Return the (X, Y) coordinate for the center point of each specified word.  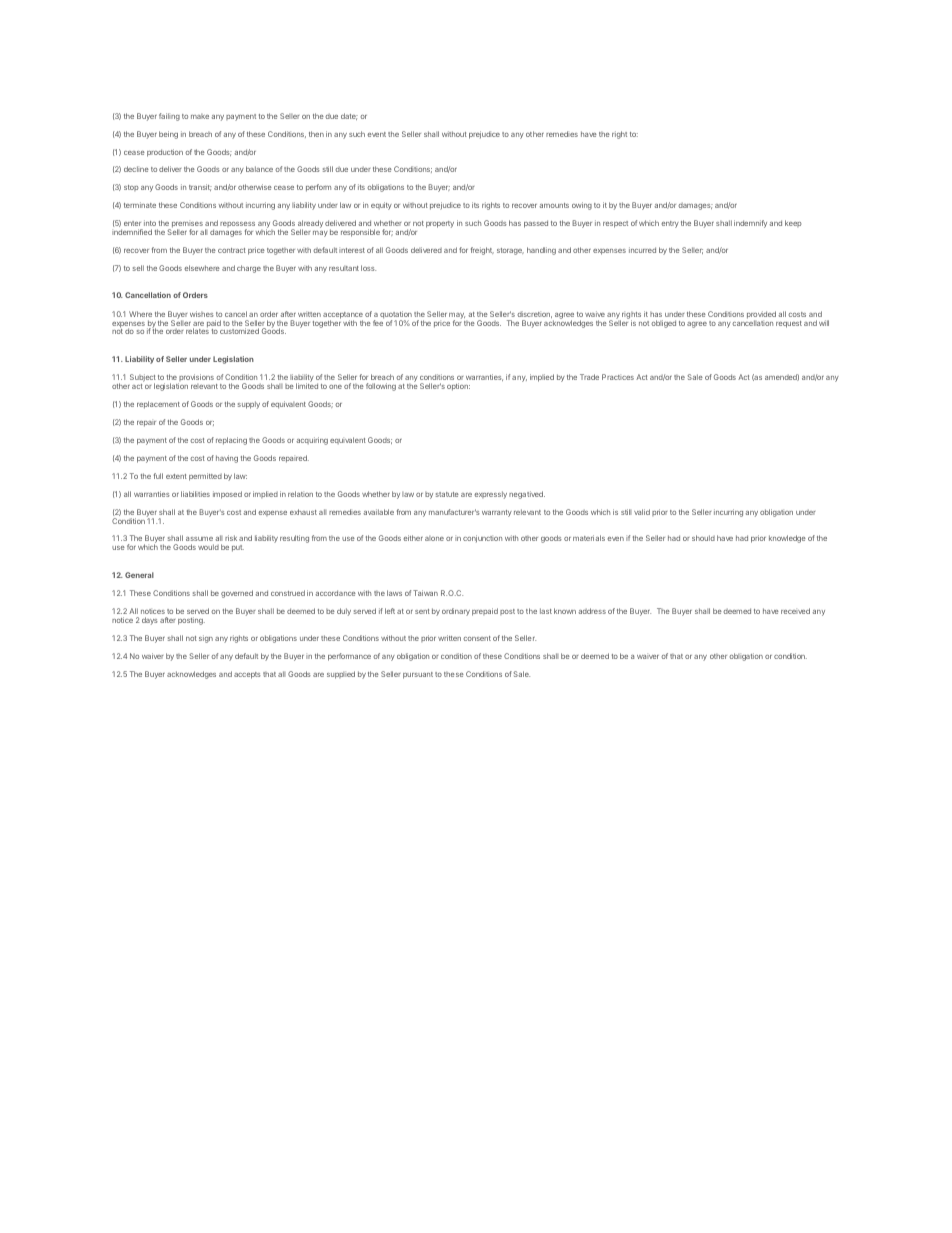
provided (761, 316)
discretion (534, 314)
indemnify (750, 224)
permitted (205, 477)
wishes (202, 314)
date (349, 116)
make (200, 116)
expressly (490, 495)
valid (642, 512)
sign (206, 639)
